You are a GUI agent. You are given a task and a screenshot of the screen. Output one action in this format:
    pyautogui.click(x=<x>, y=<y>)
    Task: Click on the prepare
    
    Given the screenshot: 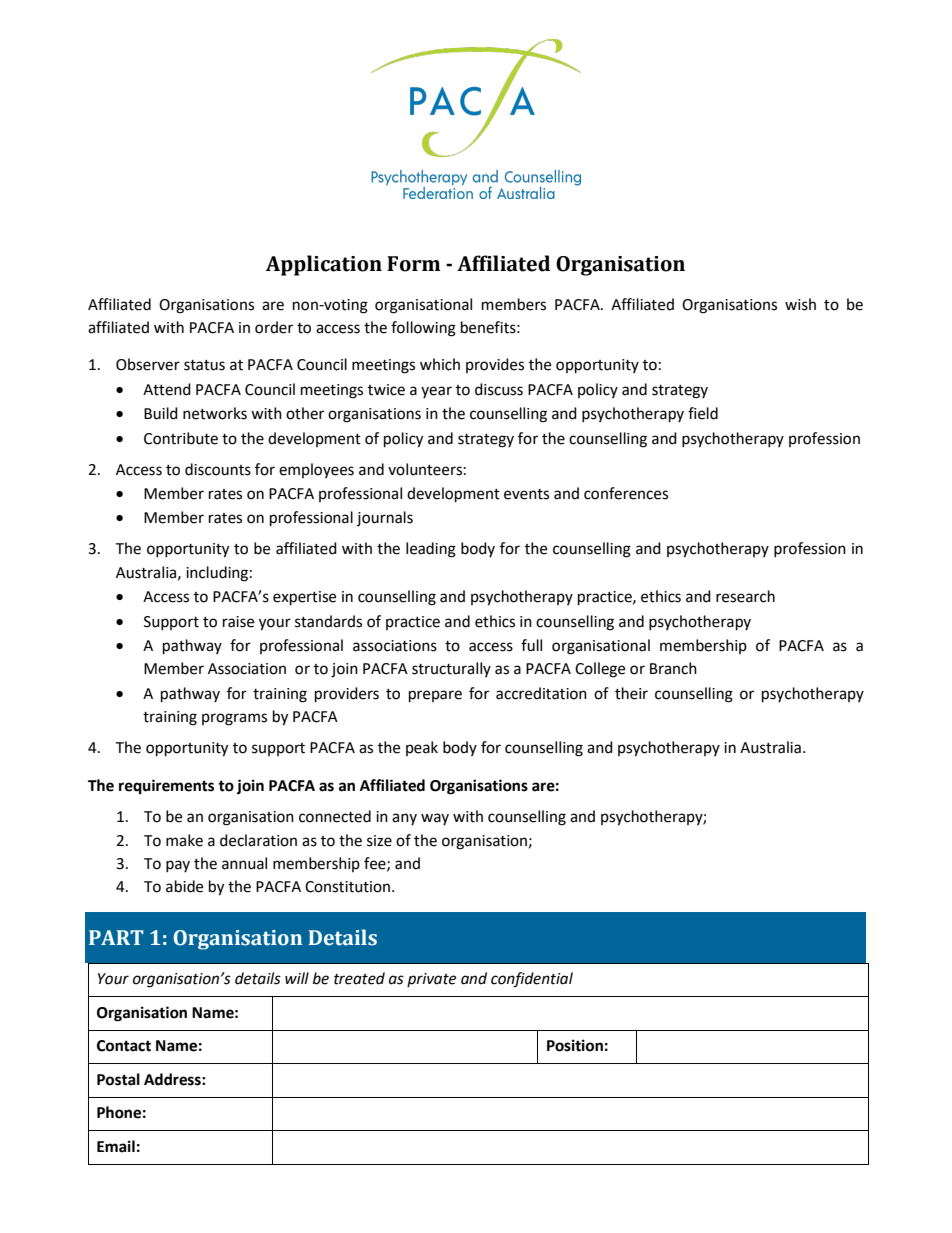 What is the action you would take?
    pyautogui.click(x=435, y=696)
